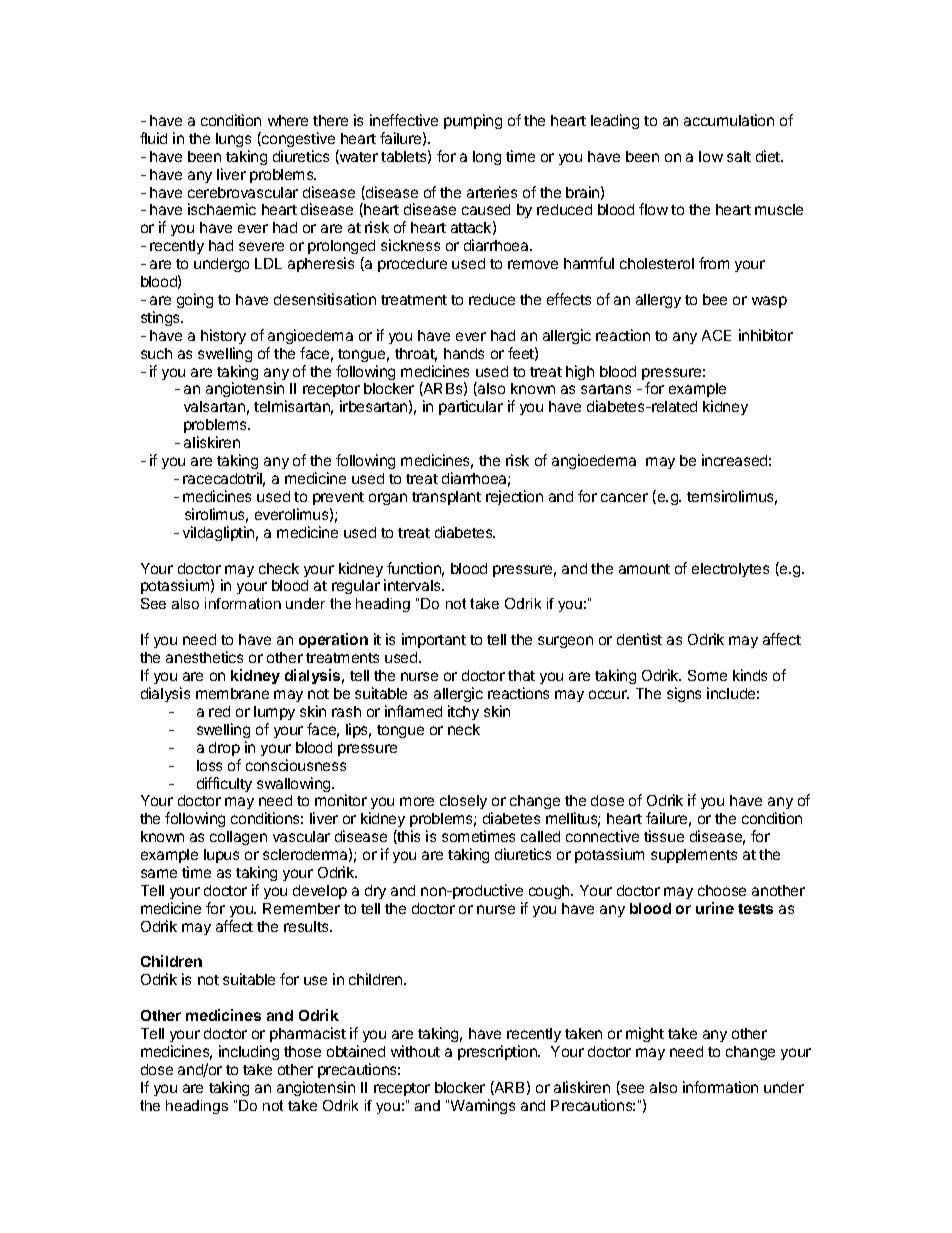 This document has height=1233, width=952. Describe the element at coordinates (473, 121) in the document. I see `pumping` at that location.
